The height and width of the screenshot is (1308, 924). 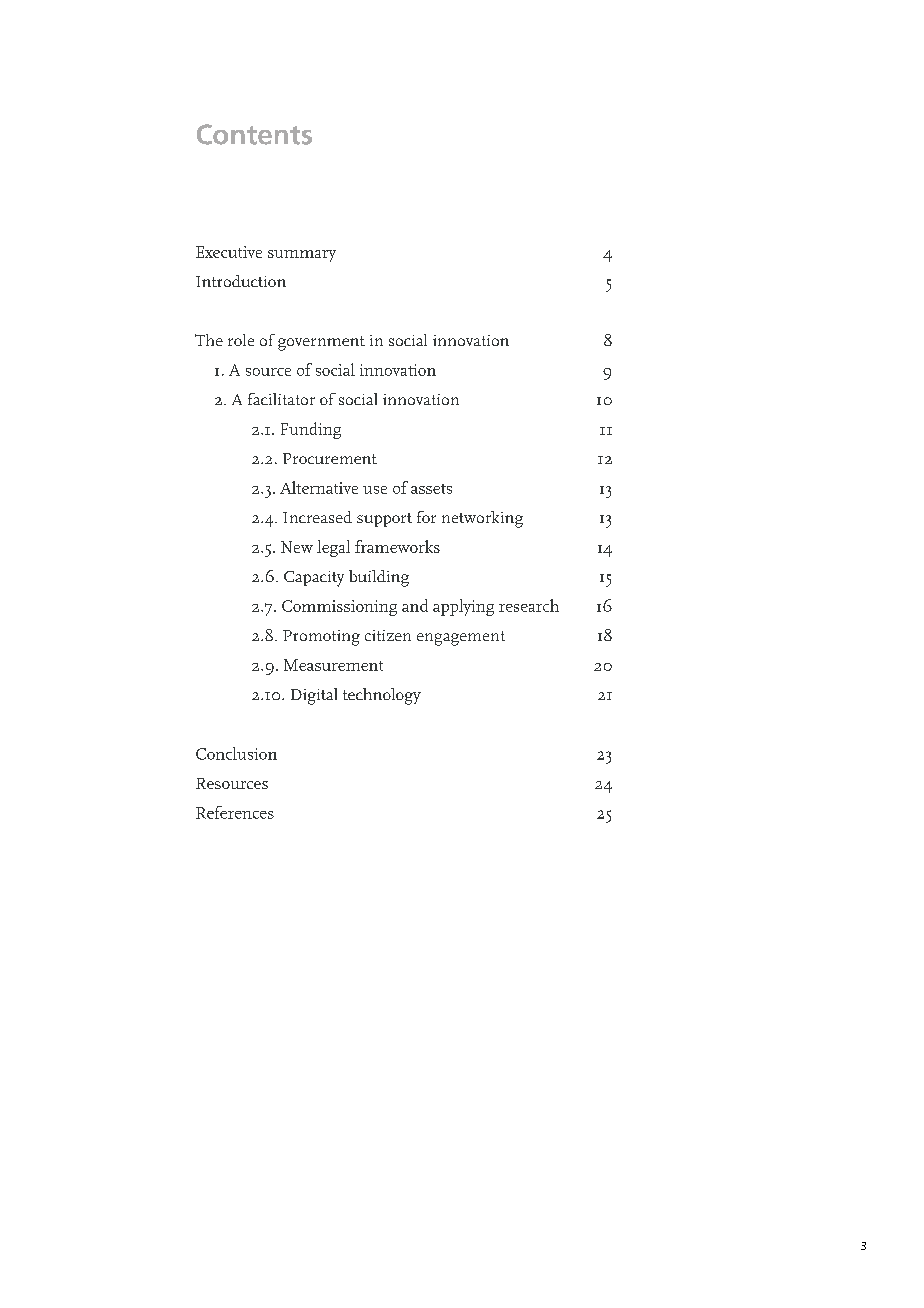 What do you see at coordinates (314, 696) in the screenshot?
I see `Digital` at bounding box center [314, 696].
